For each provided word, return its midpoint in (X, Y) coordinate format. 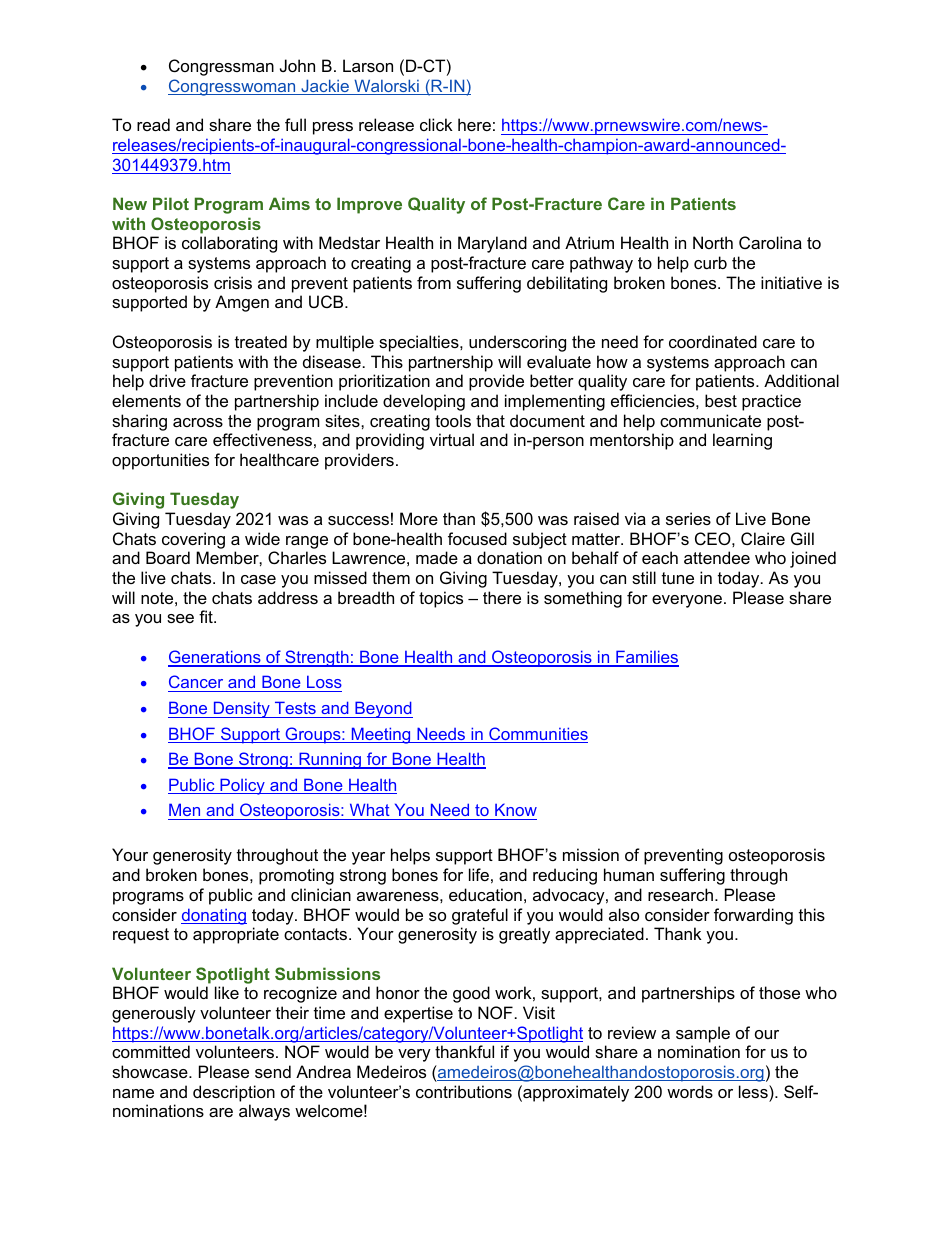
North (713, 242)
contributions (464, 1091)
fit (207, 616)
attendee (717, 557)
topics (441, 599)
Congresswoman (233, 87)
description (234, 1093)
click (436, 124)
